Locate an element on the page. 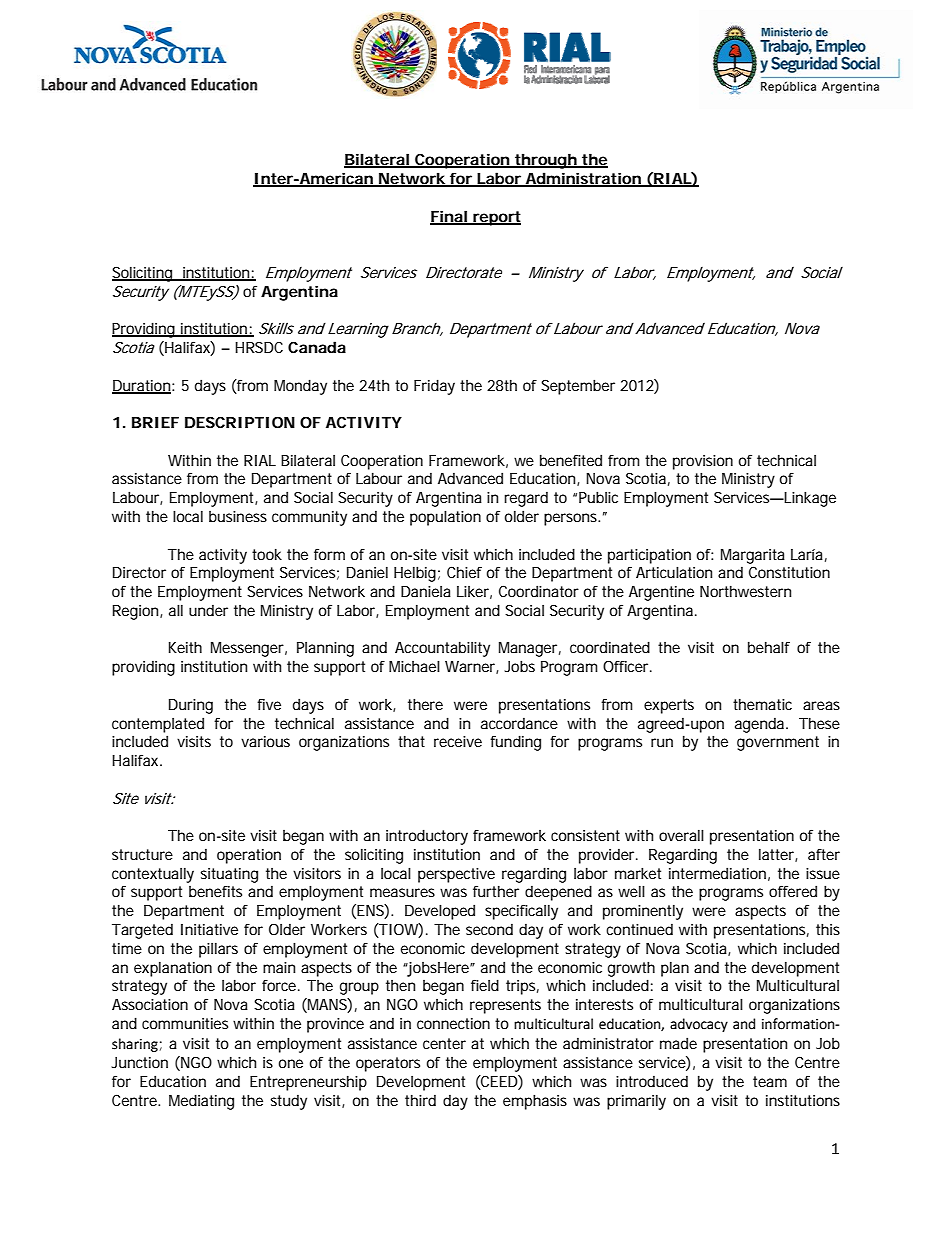  perspective is located at coordinates (456, 875).
